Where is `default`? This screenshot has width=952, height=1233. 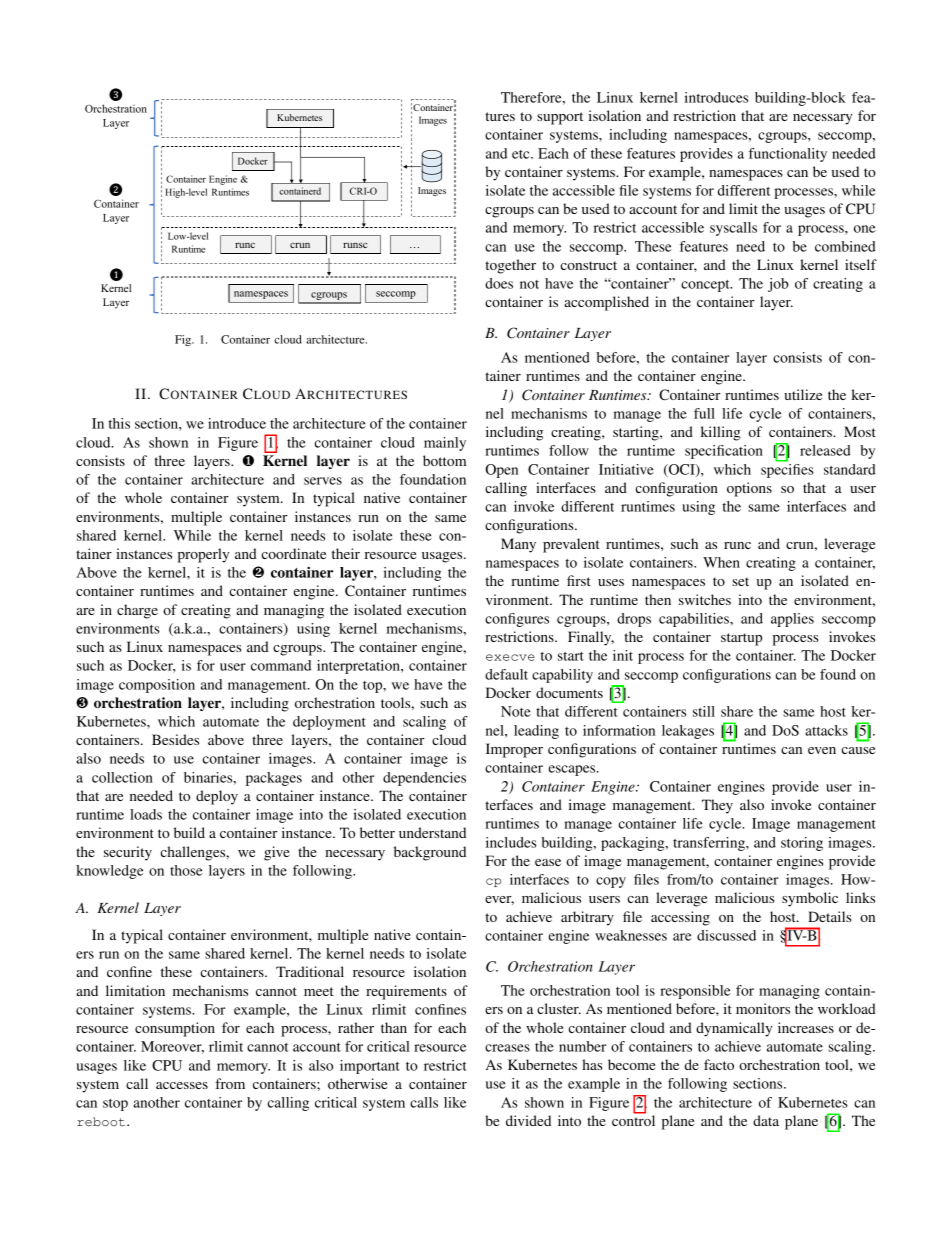
default is located at coordinates (506, 674).
